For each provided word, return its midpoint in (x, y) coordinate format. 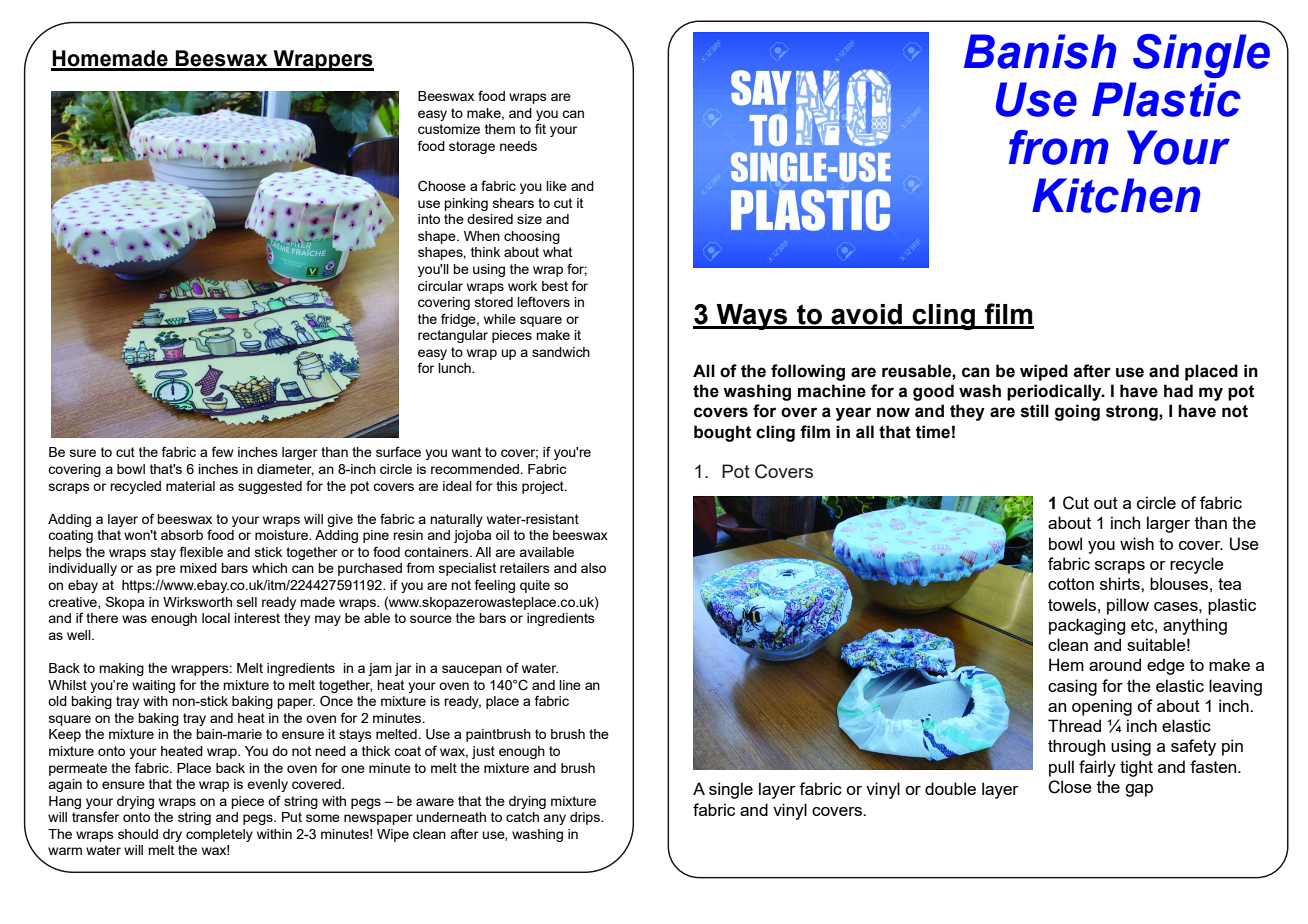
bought (722, 433)
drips (586, 818)
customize (449, 129)
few (223, 451)
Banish (1040, 51)
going (1077, 412)
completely (219, 835)
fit (540, 128)
